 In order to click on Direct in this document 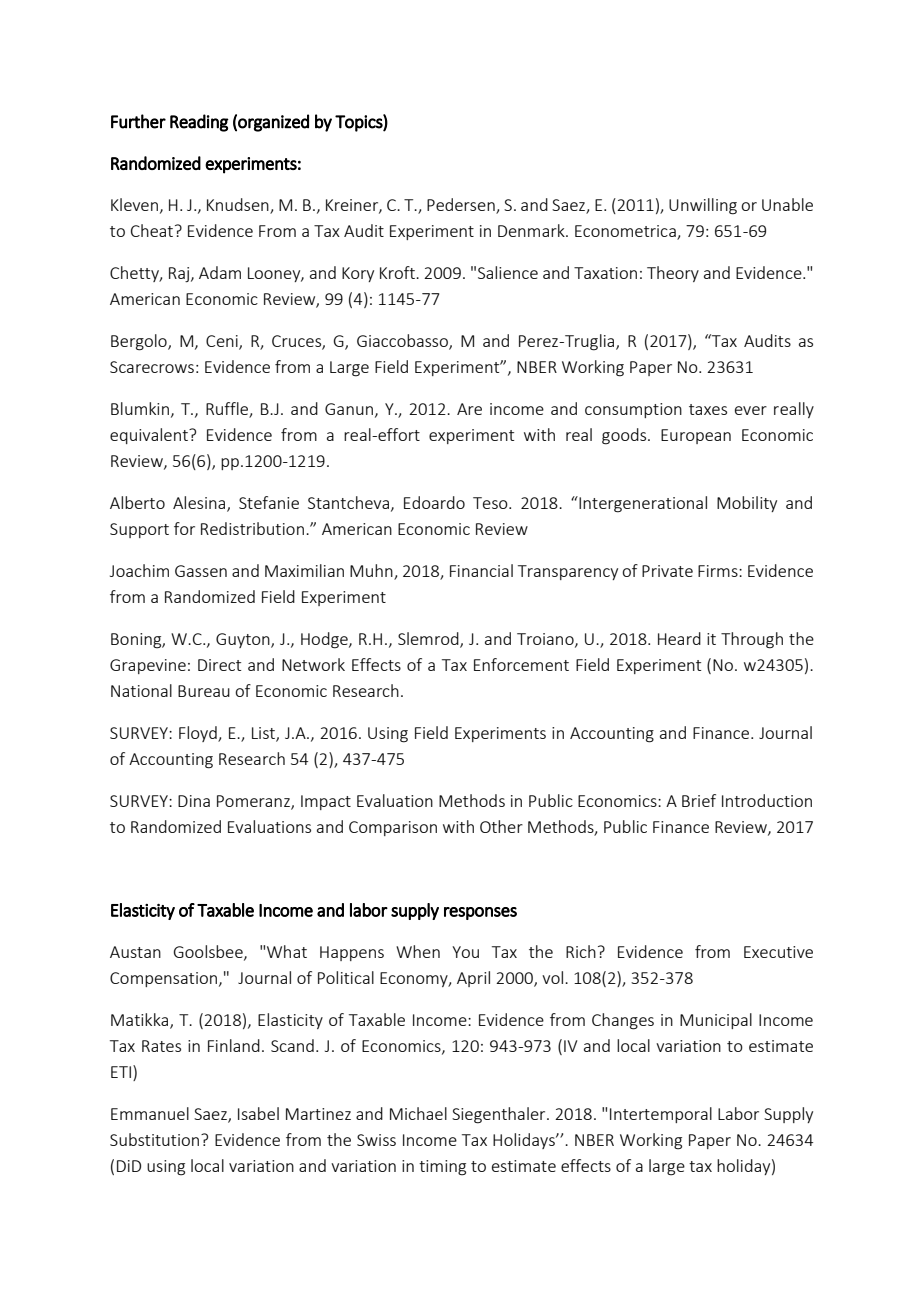, I will do `click(219, 665)`.
